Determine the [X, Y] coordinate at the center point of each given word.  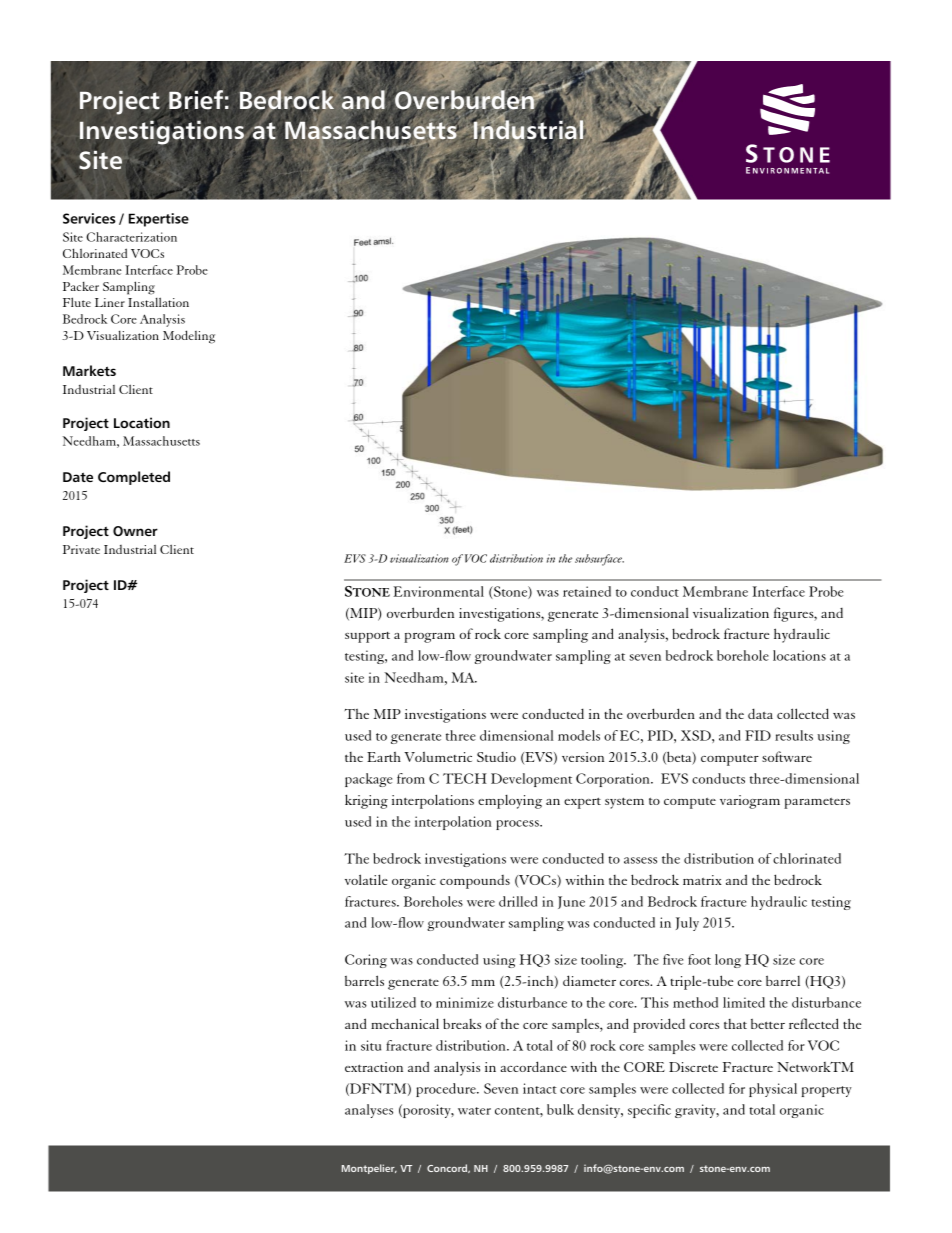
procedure [447, 1090]
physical [773, 1090]
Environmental [438, 591]
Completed [134, 478]
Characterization [131, 237]
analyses [369, 1111]
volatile [366, 879]
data [760, 713]
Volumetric [438, 757]
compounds [475, 882]
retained [587, 591]
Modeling [189, 337]
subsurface [599, 560]
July [687, 924]
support [367, 637]
